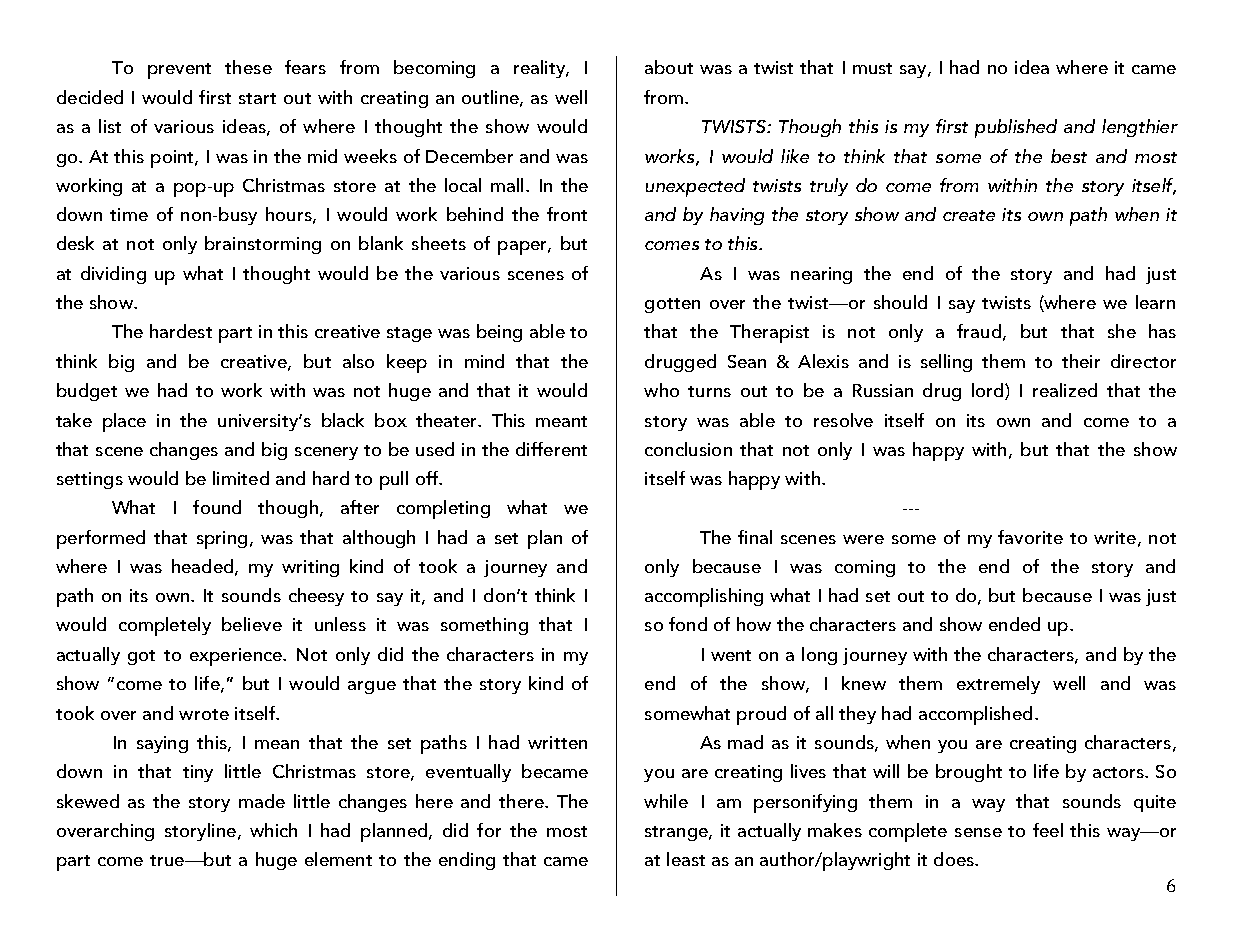 The height and width of the page is (952, 1233). I want to click on about, so click(669, 67).
